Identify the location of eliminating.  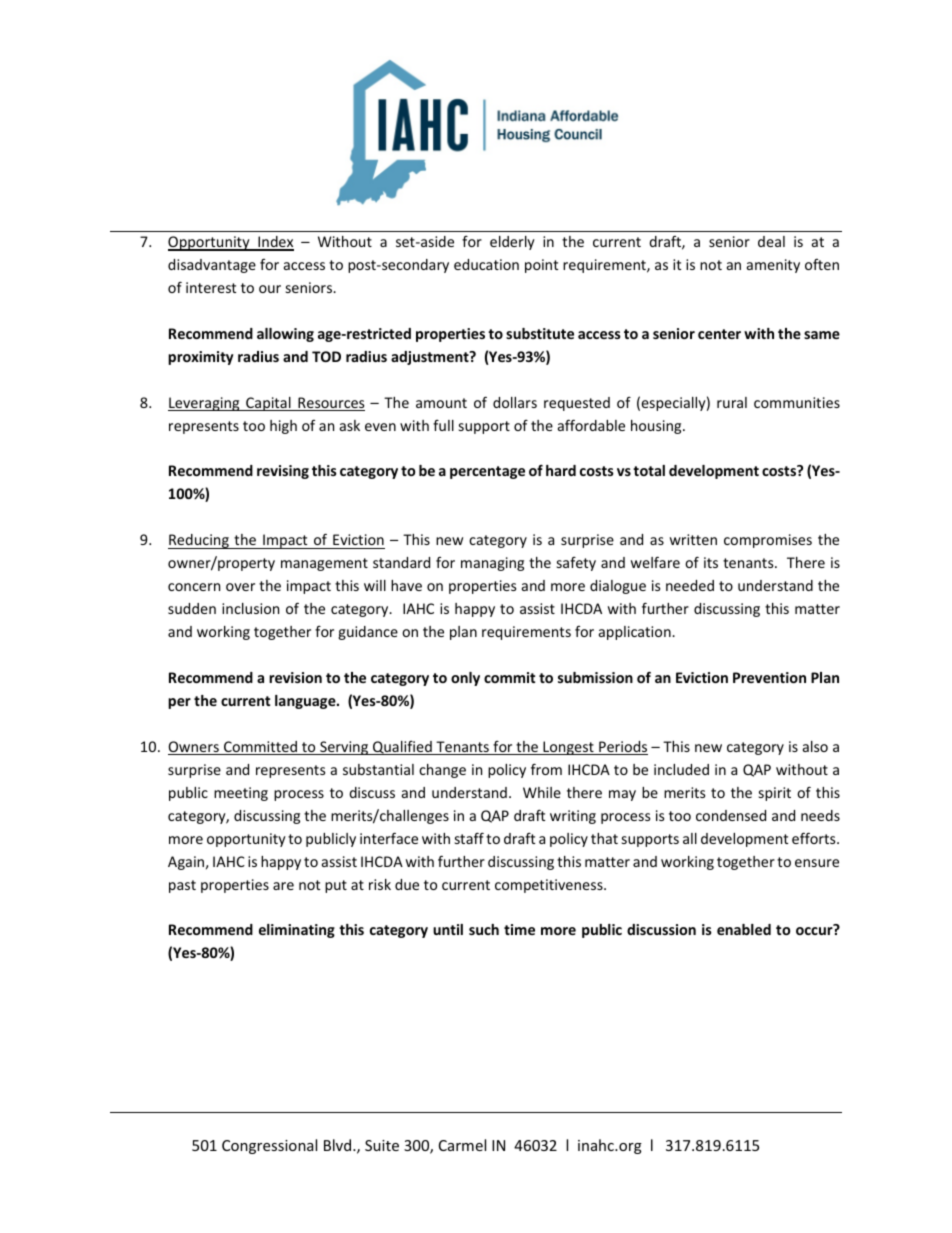
(297, 931).
